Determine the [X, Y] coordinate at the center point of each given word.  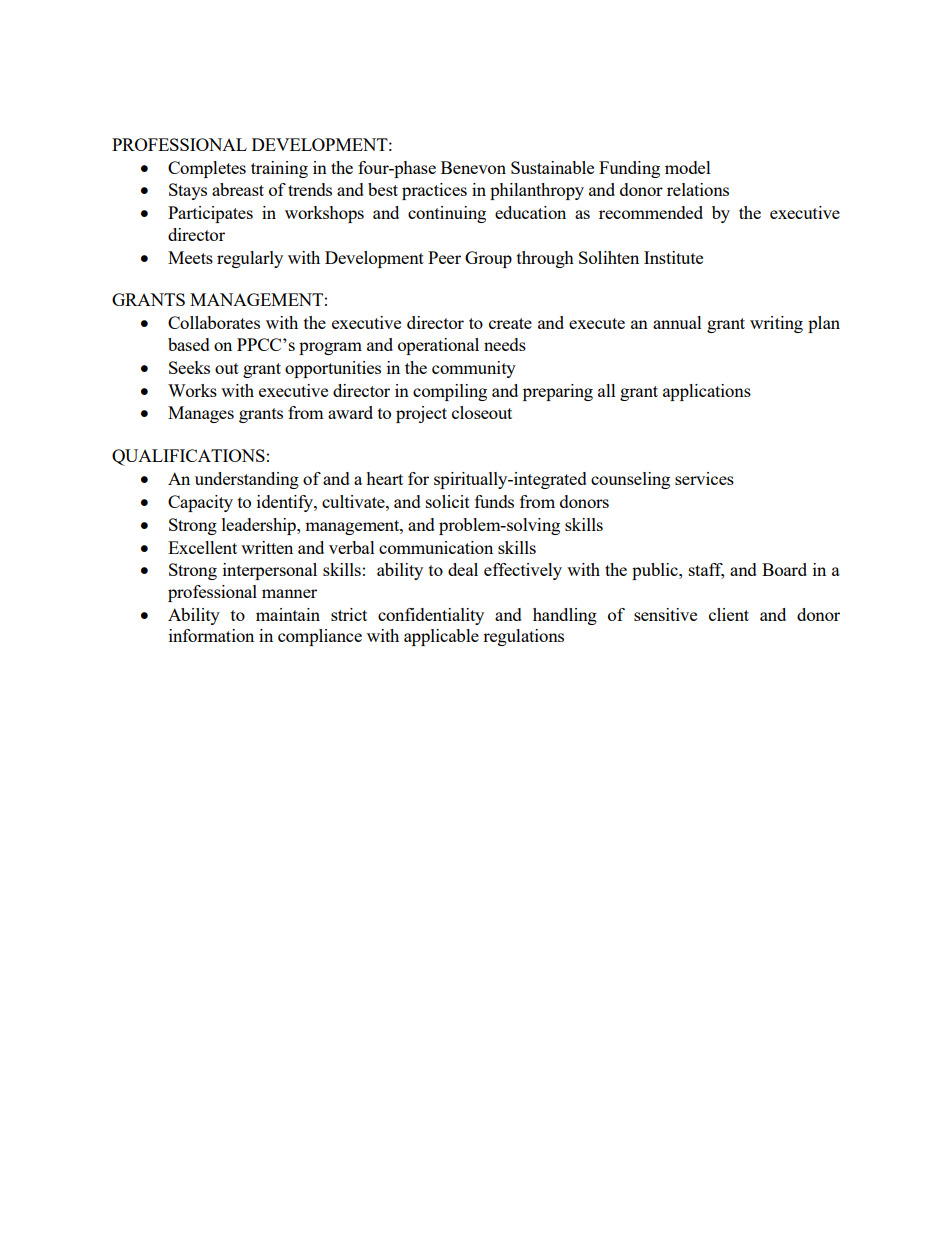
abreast [238, 189]
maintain [288, 614]
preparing [558, 392]
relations [698, 189]
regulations [523, 637]
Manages [201, 414]
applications [707, 392]
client [729, 614]
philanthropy [537, 191]
